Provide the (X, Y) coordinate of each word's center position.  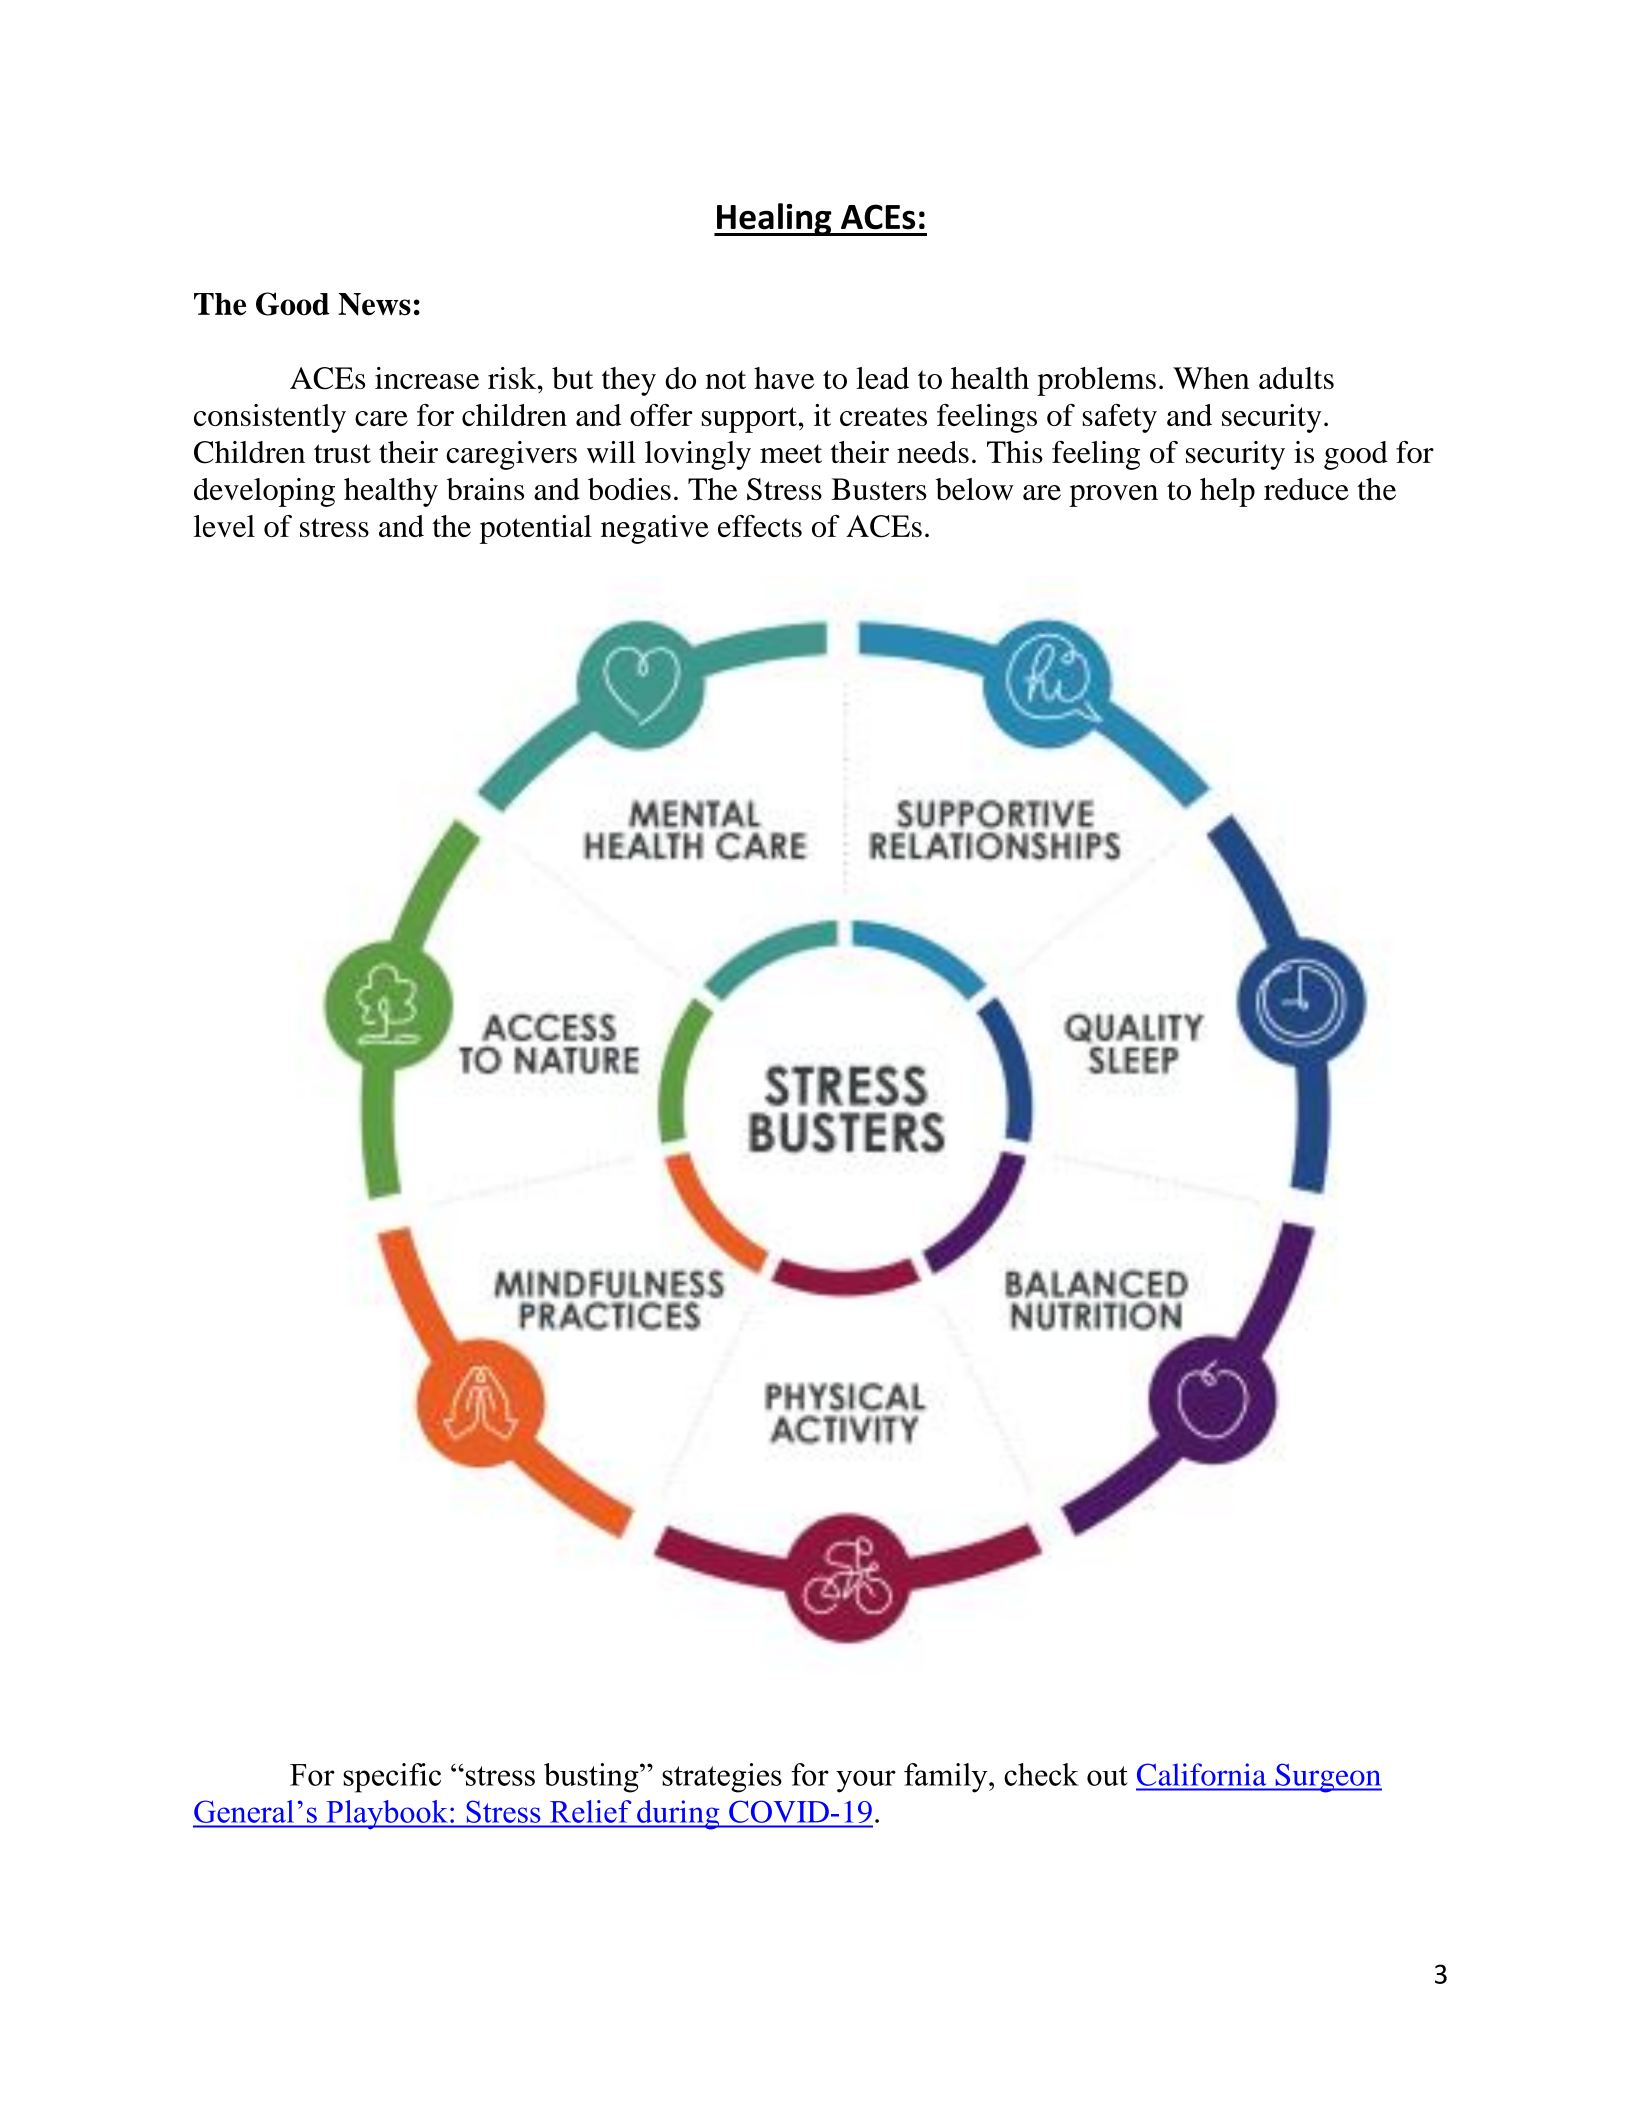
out (1107, 1776)
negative (655, 529)
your (866, 1781)
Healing (774, 219)
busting (592, 1778)
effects (760, 526)
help (1227, 492)
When (1211, 378)
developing (264, 492)
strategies (722, 1778)
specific (392, 1778)
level (224, 526)
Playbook (387, 1815)
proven (1113, 496)
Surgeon (1327, 1778)
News (374, 304)
